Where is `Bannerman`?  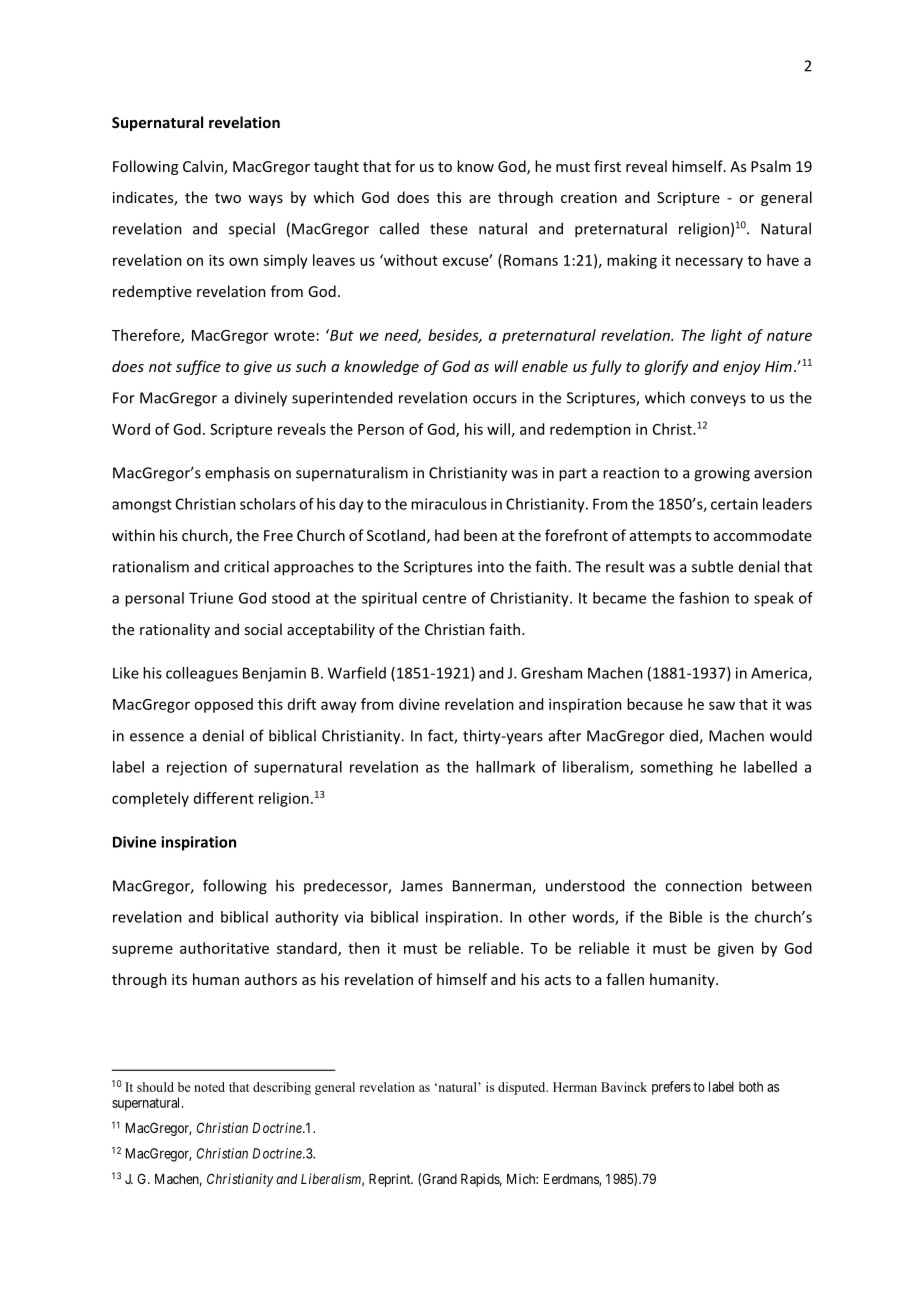
Bannerman is located at coordinates (493, 887).
